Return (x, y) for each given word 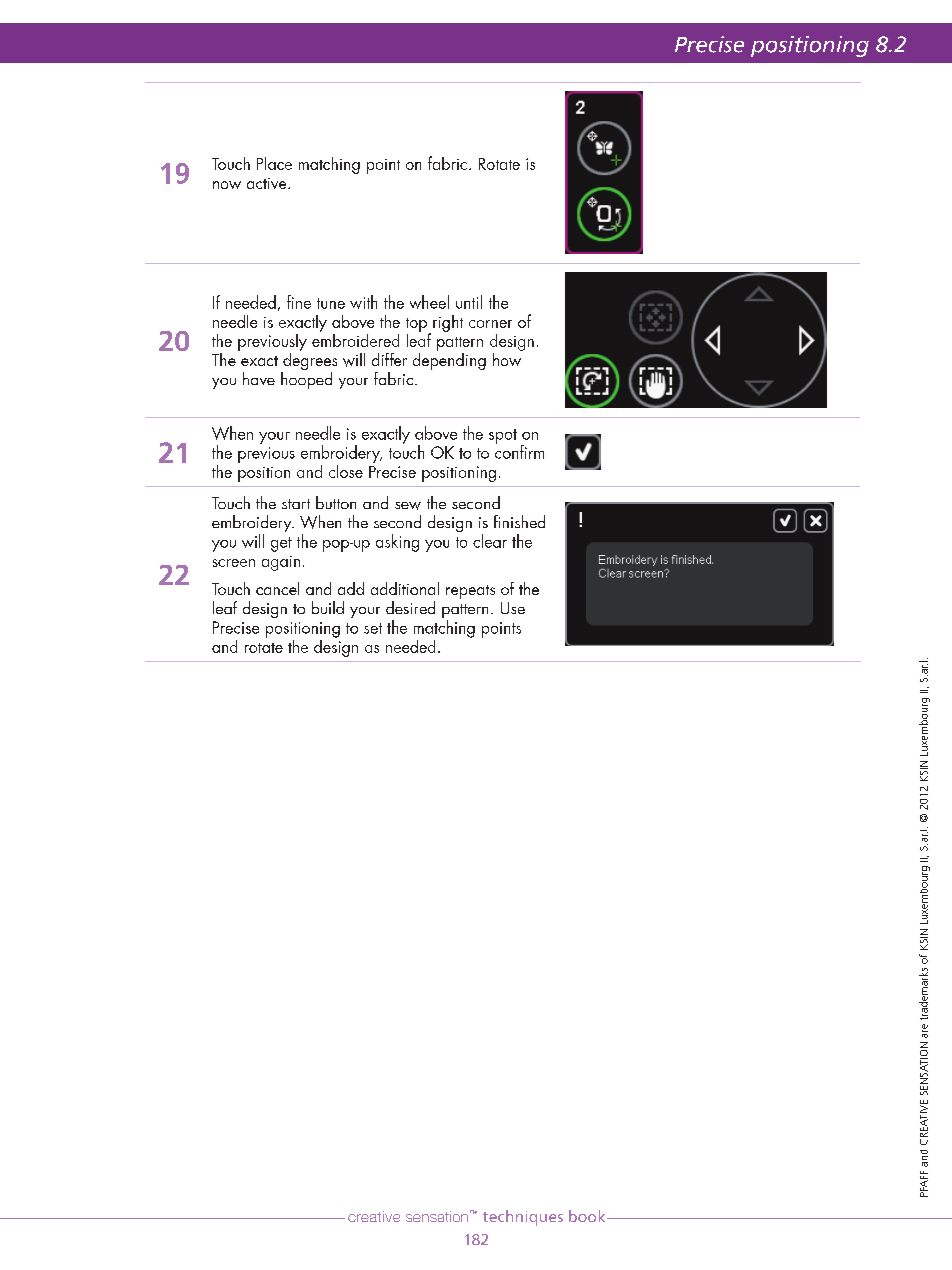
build (328, 607)
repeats (470, 592)
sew (408, 506)
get (281, 544)
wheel (429, 302)
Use (513, 608)
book (588, 1216)
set (373, 628)
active (268, 183)
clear (490, 541)
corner (490, 324)
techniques (523, 1218)
